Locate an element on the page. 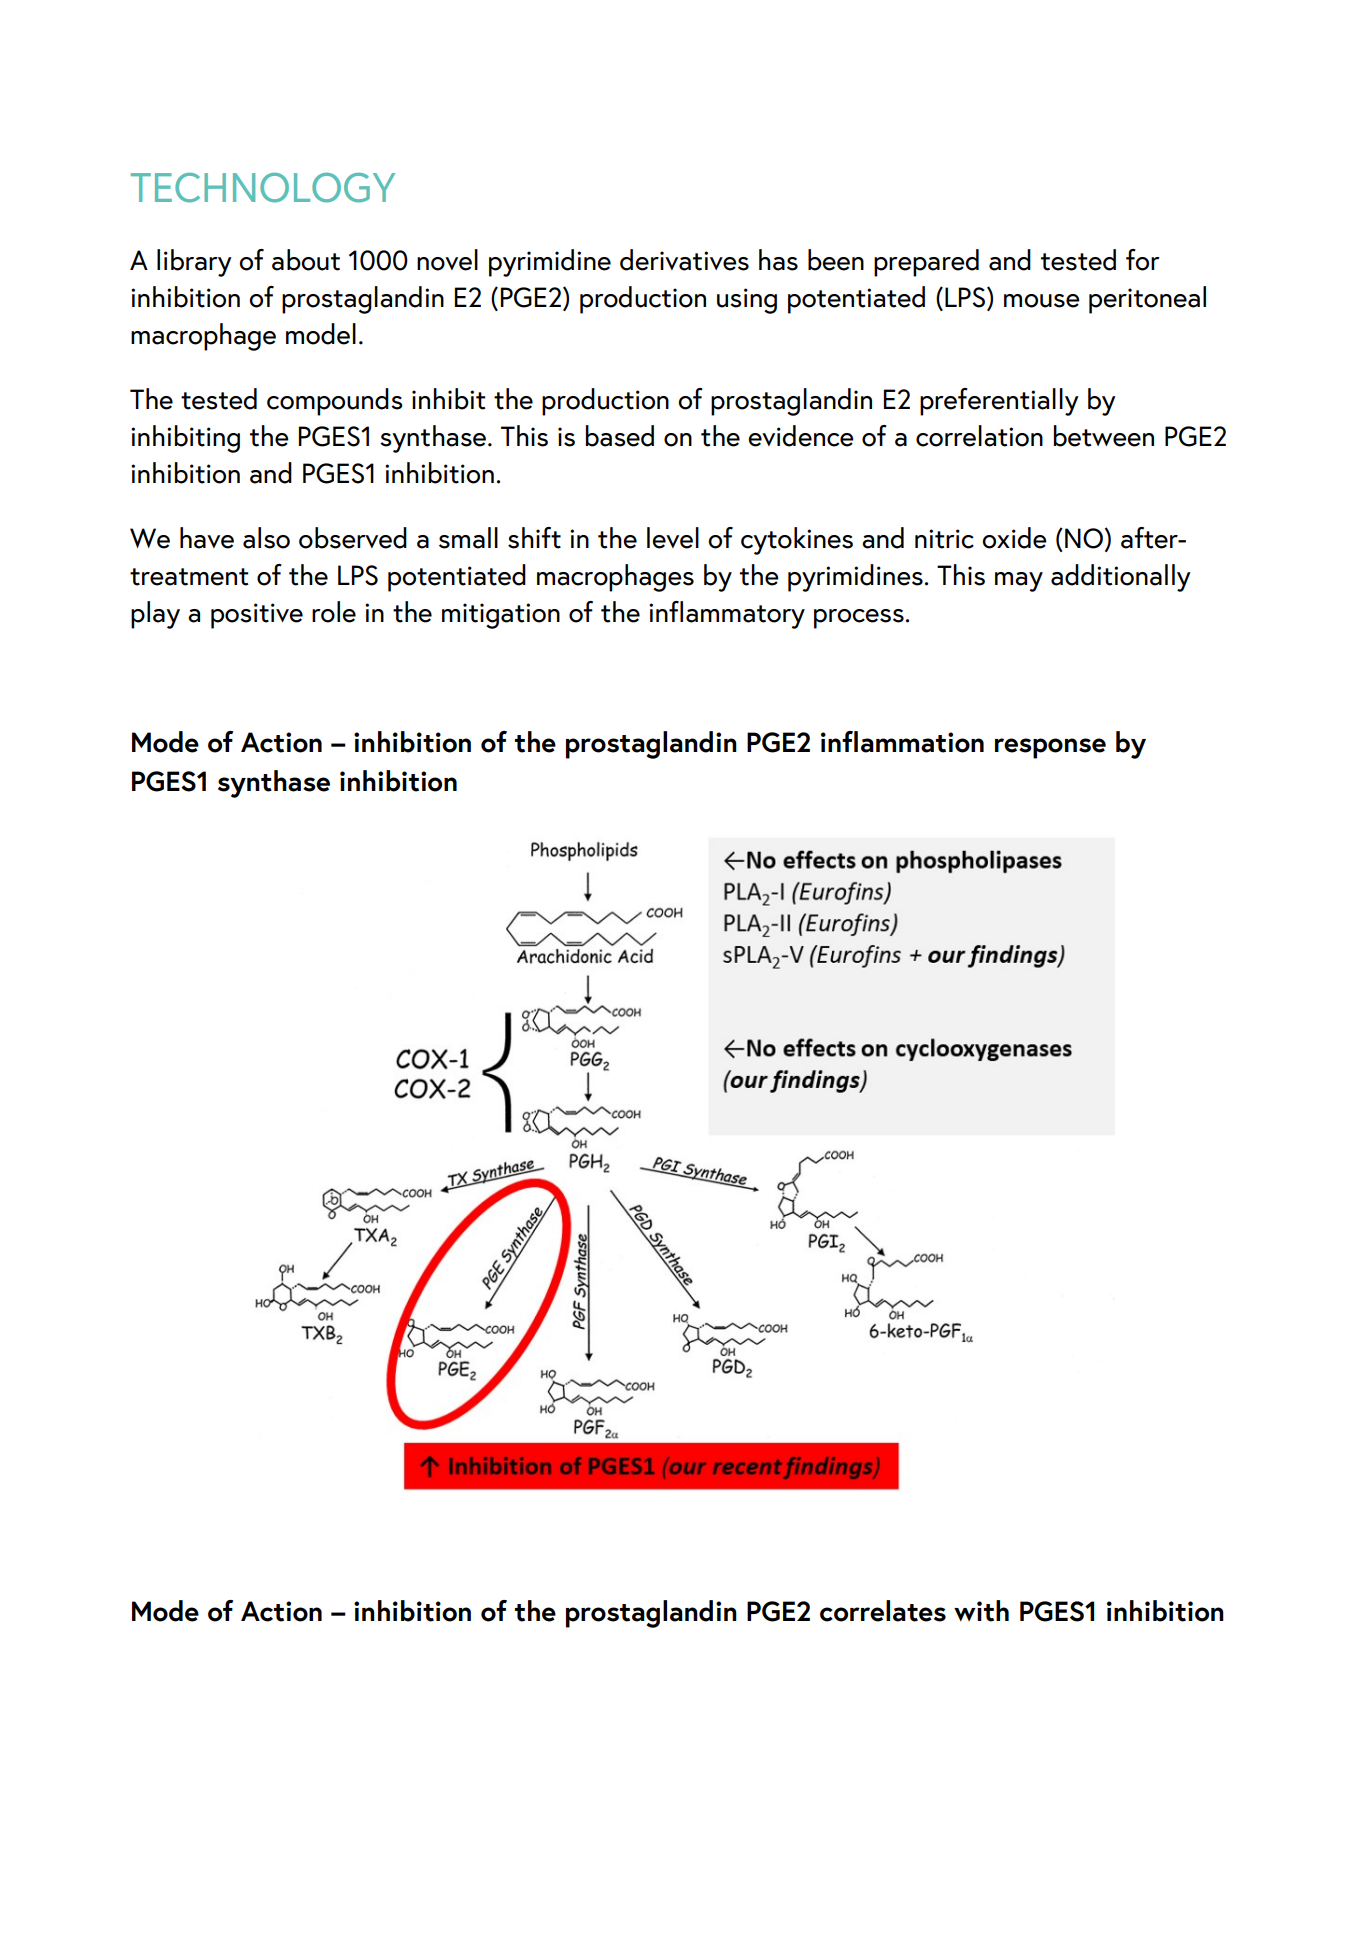 The height and width of the image is (1933, 1367). about is located at coordinates (306, 260).
